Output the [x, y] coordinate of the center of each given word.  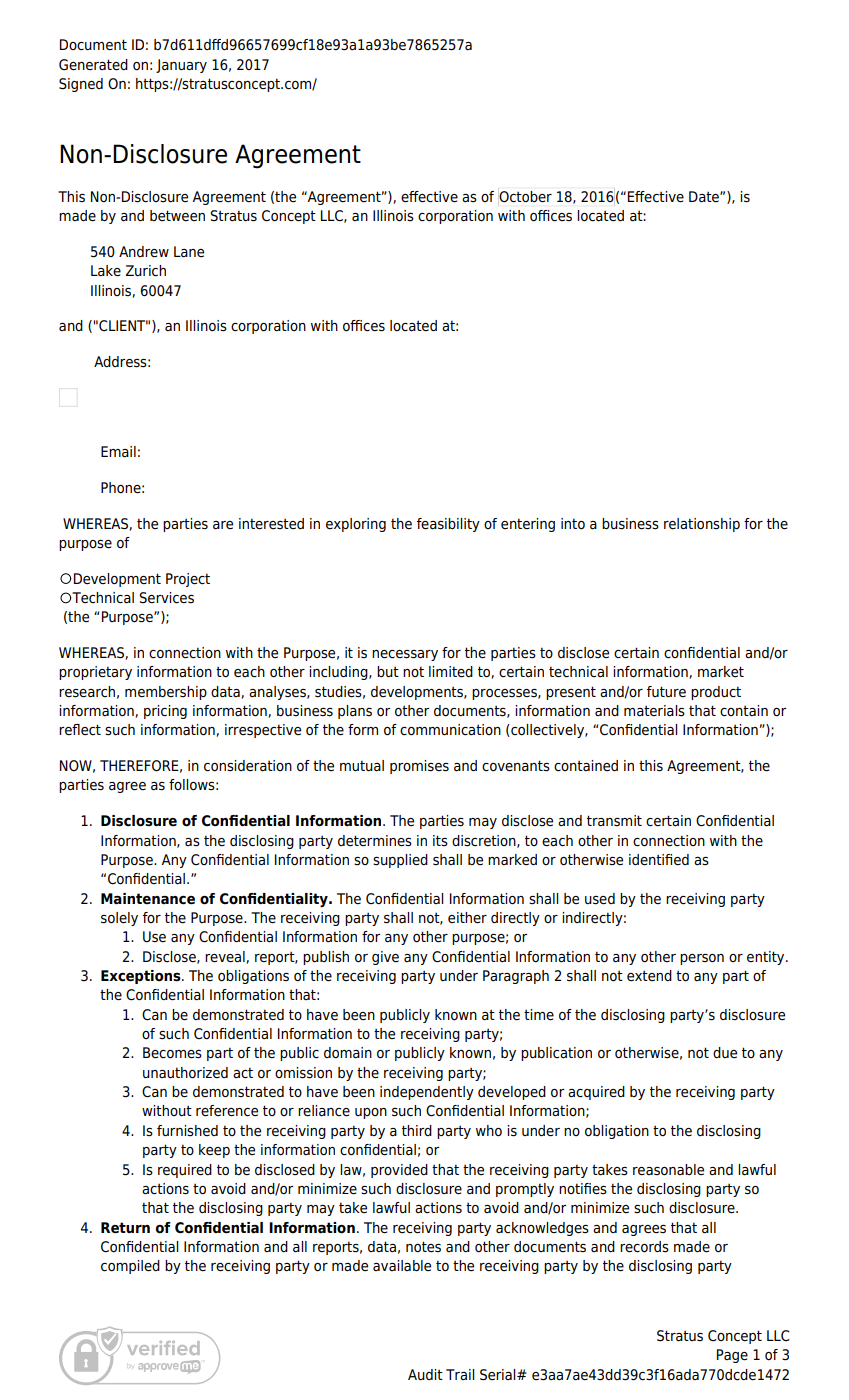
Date [705, 197]
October [525, 196]
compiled [130, 1267]
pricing [165, 712]
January [181, 66]
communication [450, 730]
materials [654, 711]
